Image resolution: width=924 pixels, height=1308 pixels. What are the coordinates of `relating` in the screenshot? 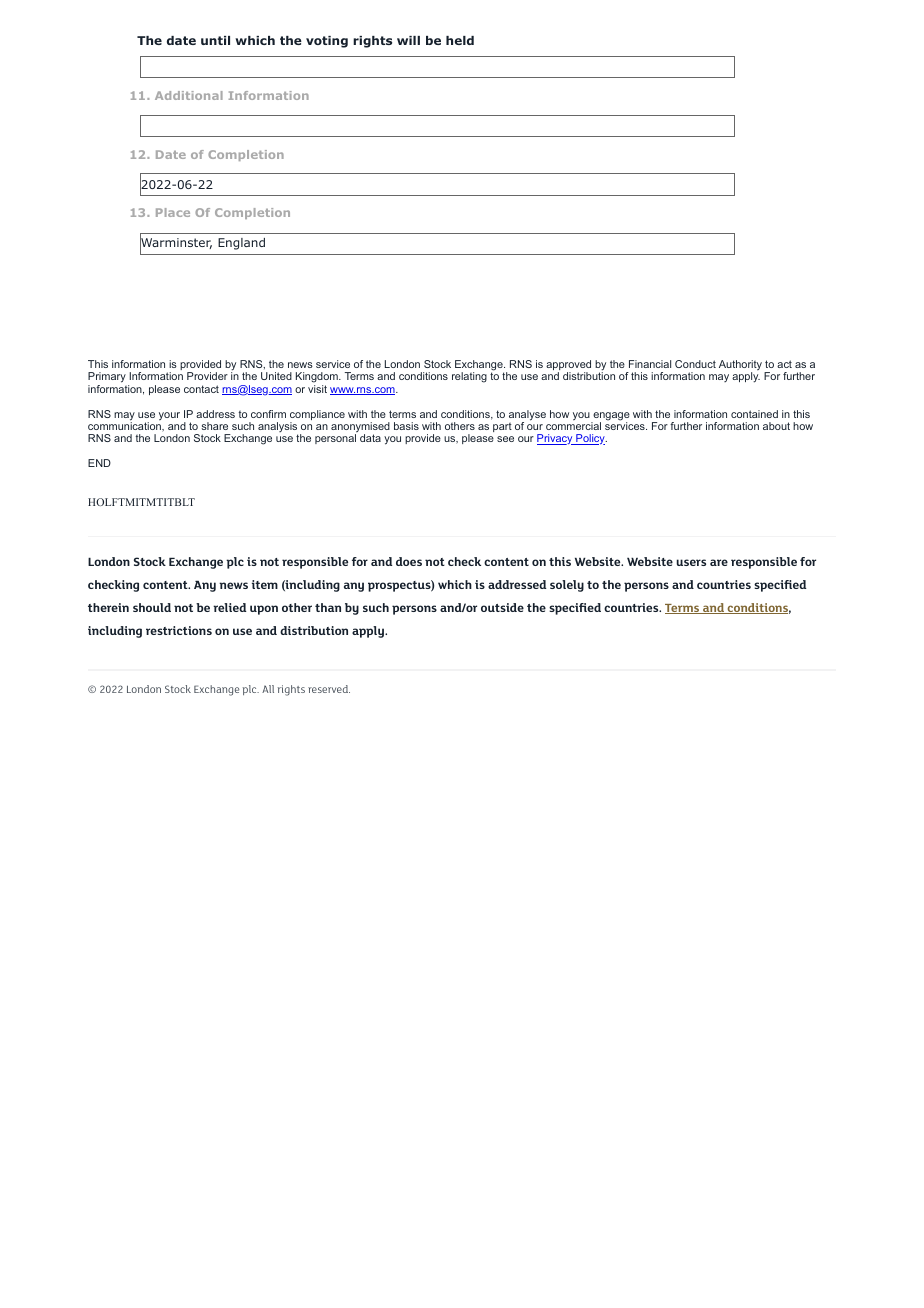 It's located at (469, 377).
